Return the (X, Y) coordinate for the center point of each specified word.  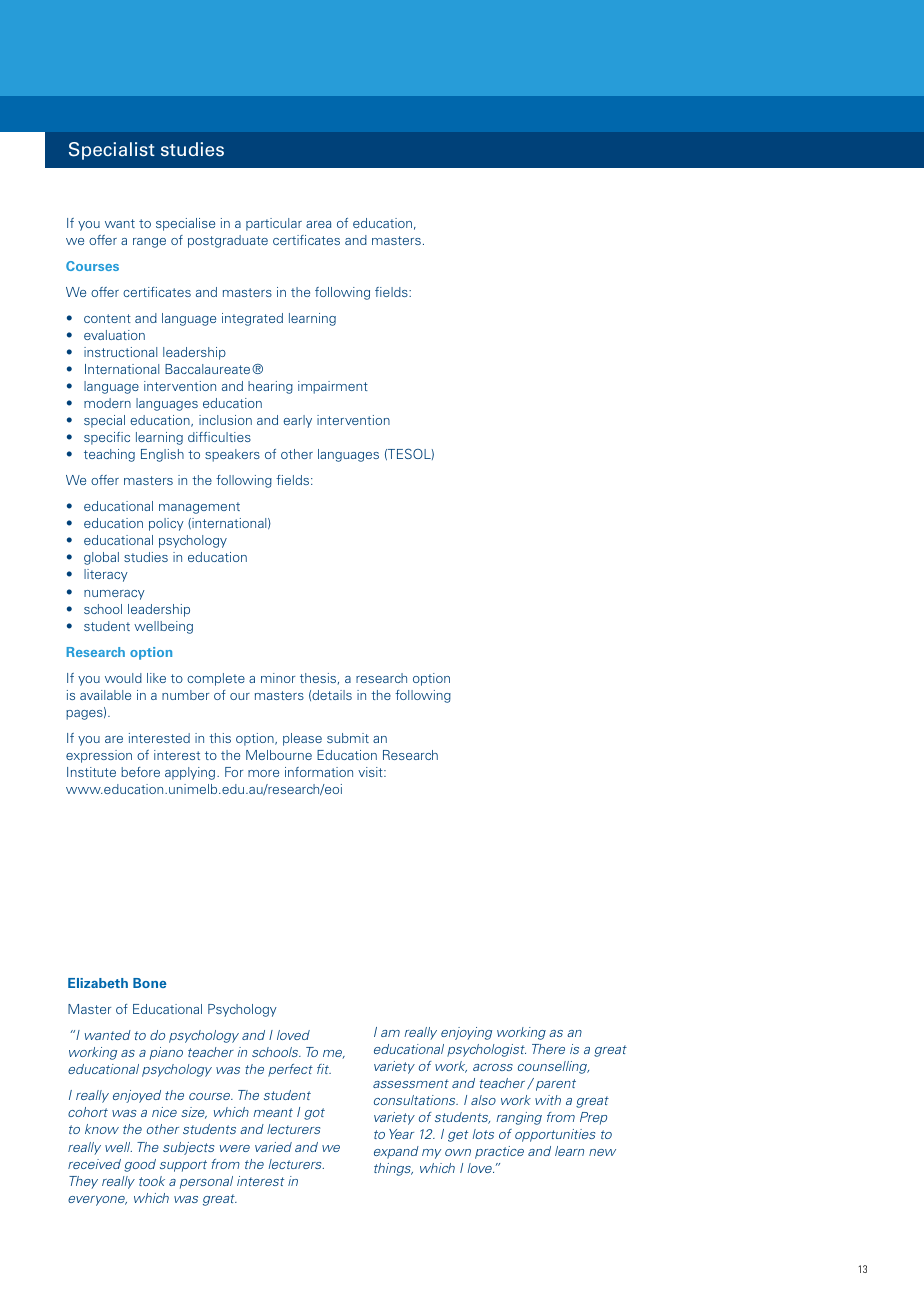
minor (278, 678)
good (140, 1165)
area (318, 224)
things (393, 1169)
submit (348, 738)
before (140, 772)
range (149, 243)
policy (166, 524)
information (319, 772)
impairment (333, 387)
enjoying (466, 1033)
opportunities (555, 1135)
